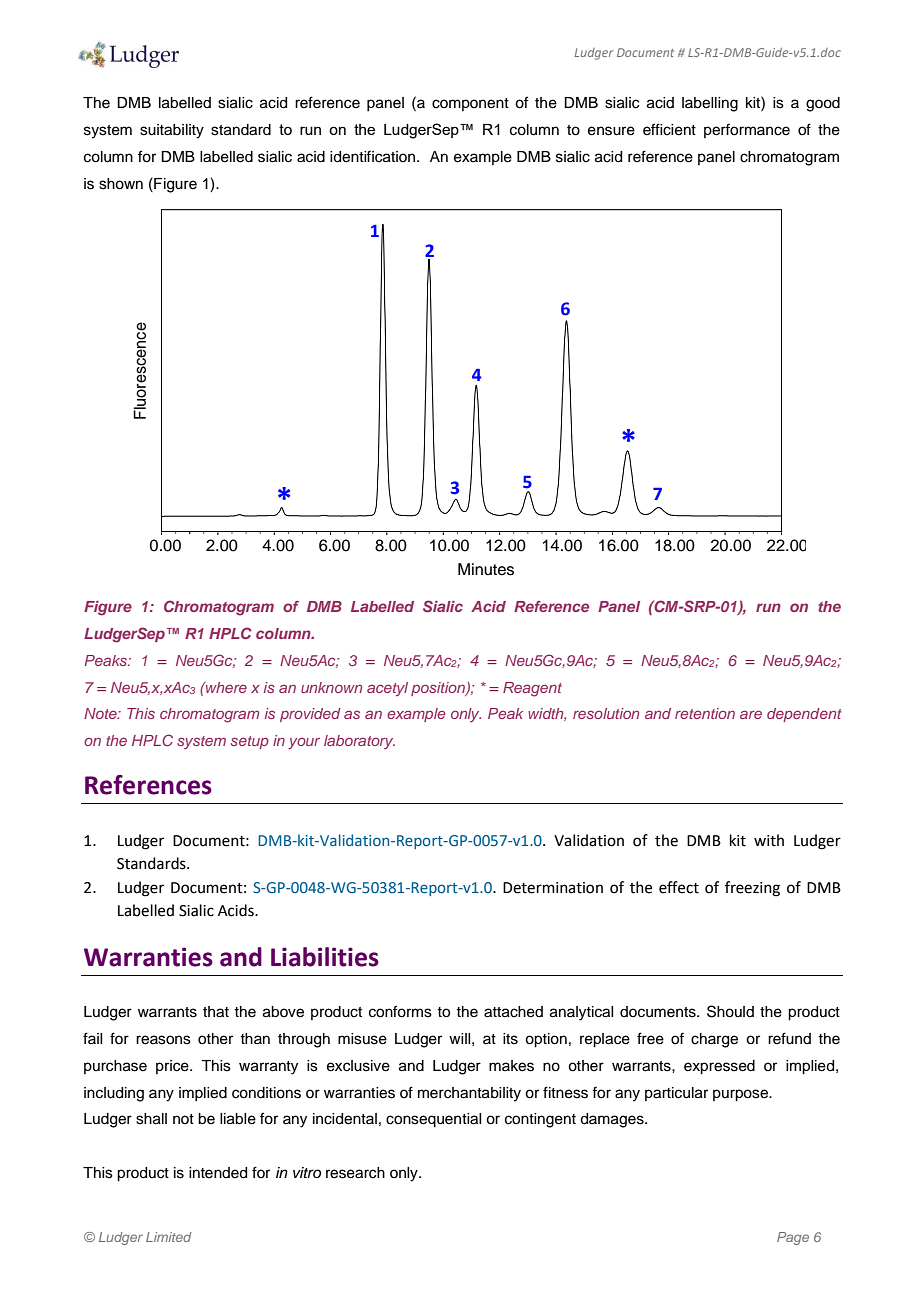  What do you see at coordinates (679, 887) in the screenshot?
I see `effect` at bounding box center [679, 887].
